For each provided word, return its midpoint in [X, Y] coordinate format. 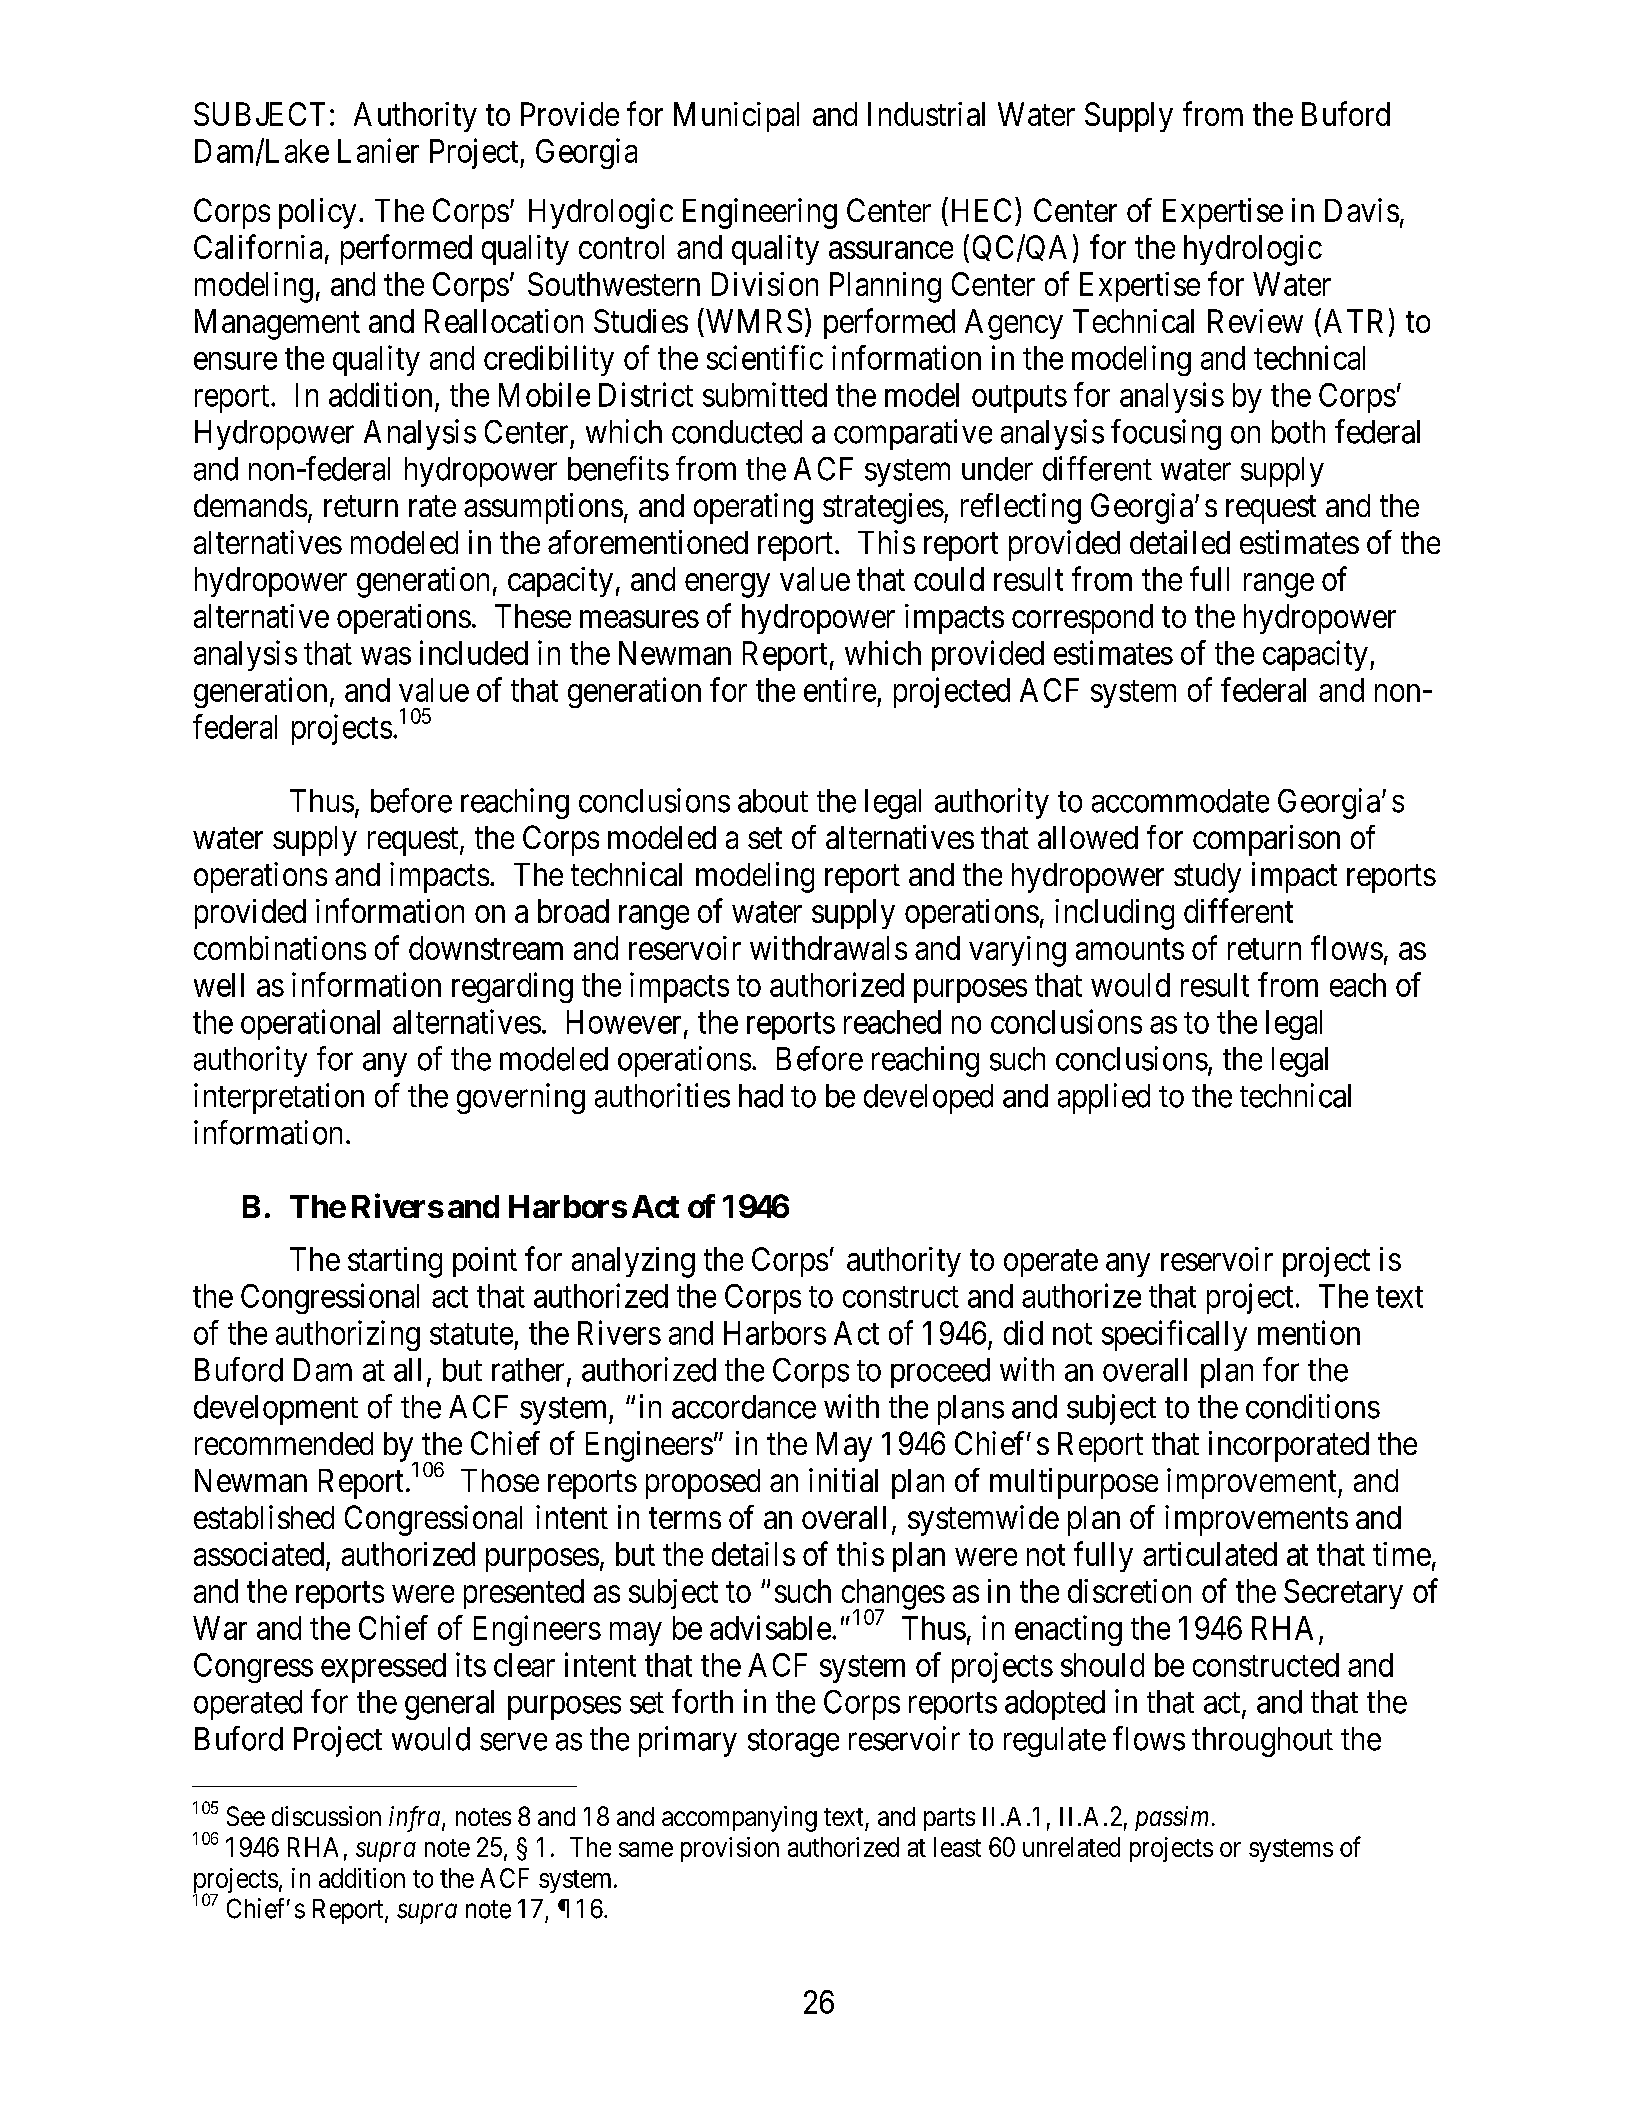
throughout [1262, 1742]
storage [793, 1743]
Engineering [760, 213]
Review [1255, 321]
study [1207, 878]
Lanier [378, 150]
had [761, 1096]
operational [310, 1024]
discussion [326, 1816]
